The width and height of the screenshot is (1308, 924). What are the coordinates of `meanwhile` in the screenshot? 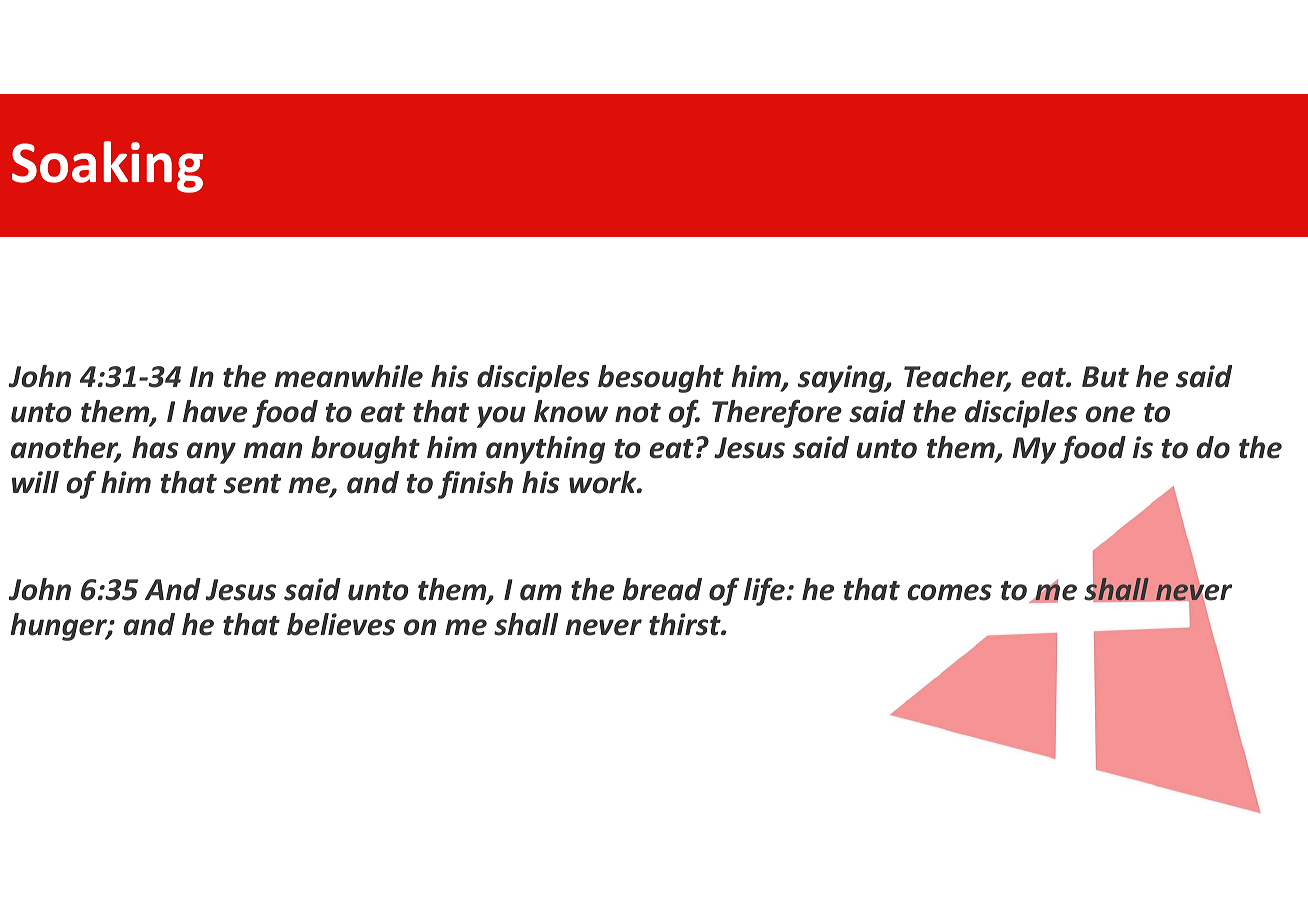 It's located at (348, 376).
